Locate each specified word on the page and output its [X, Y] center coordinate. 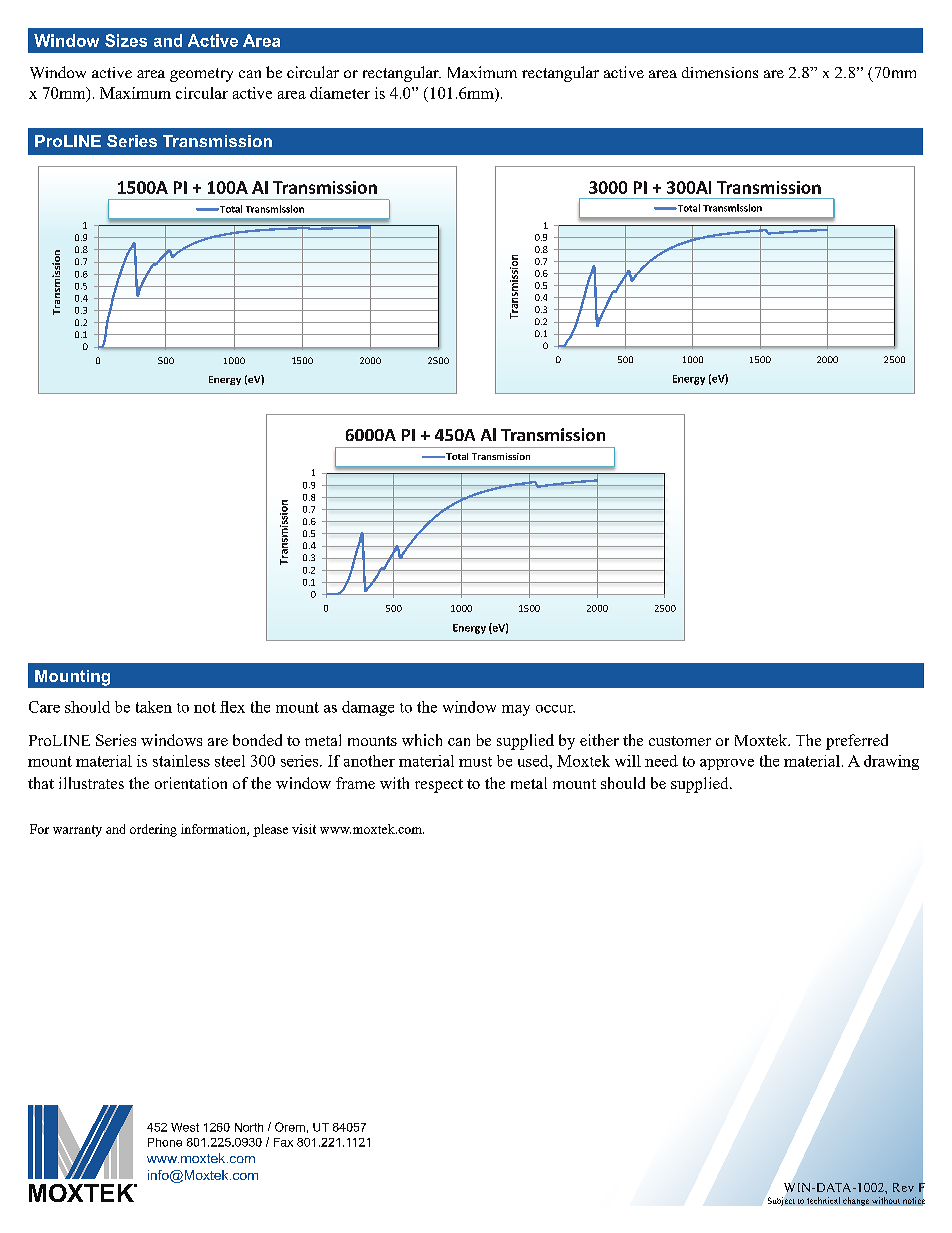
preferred [857, 742]
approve [727, 764]
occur [555, 709]
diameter [340, 93]
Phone [165, 1142]
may [516, 710]
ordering [153, 830]
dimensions [720, 72]
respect [439, 786]
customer [680, 741]
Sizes [126, 40]
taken [154, 707]
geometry [201, 75]
